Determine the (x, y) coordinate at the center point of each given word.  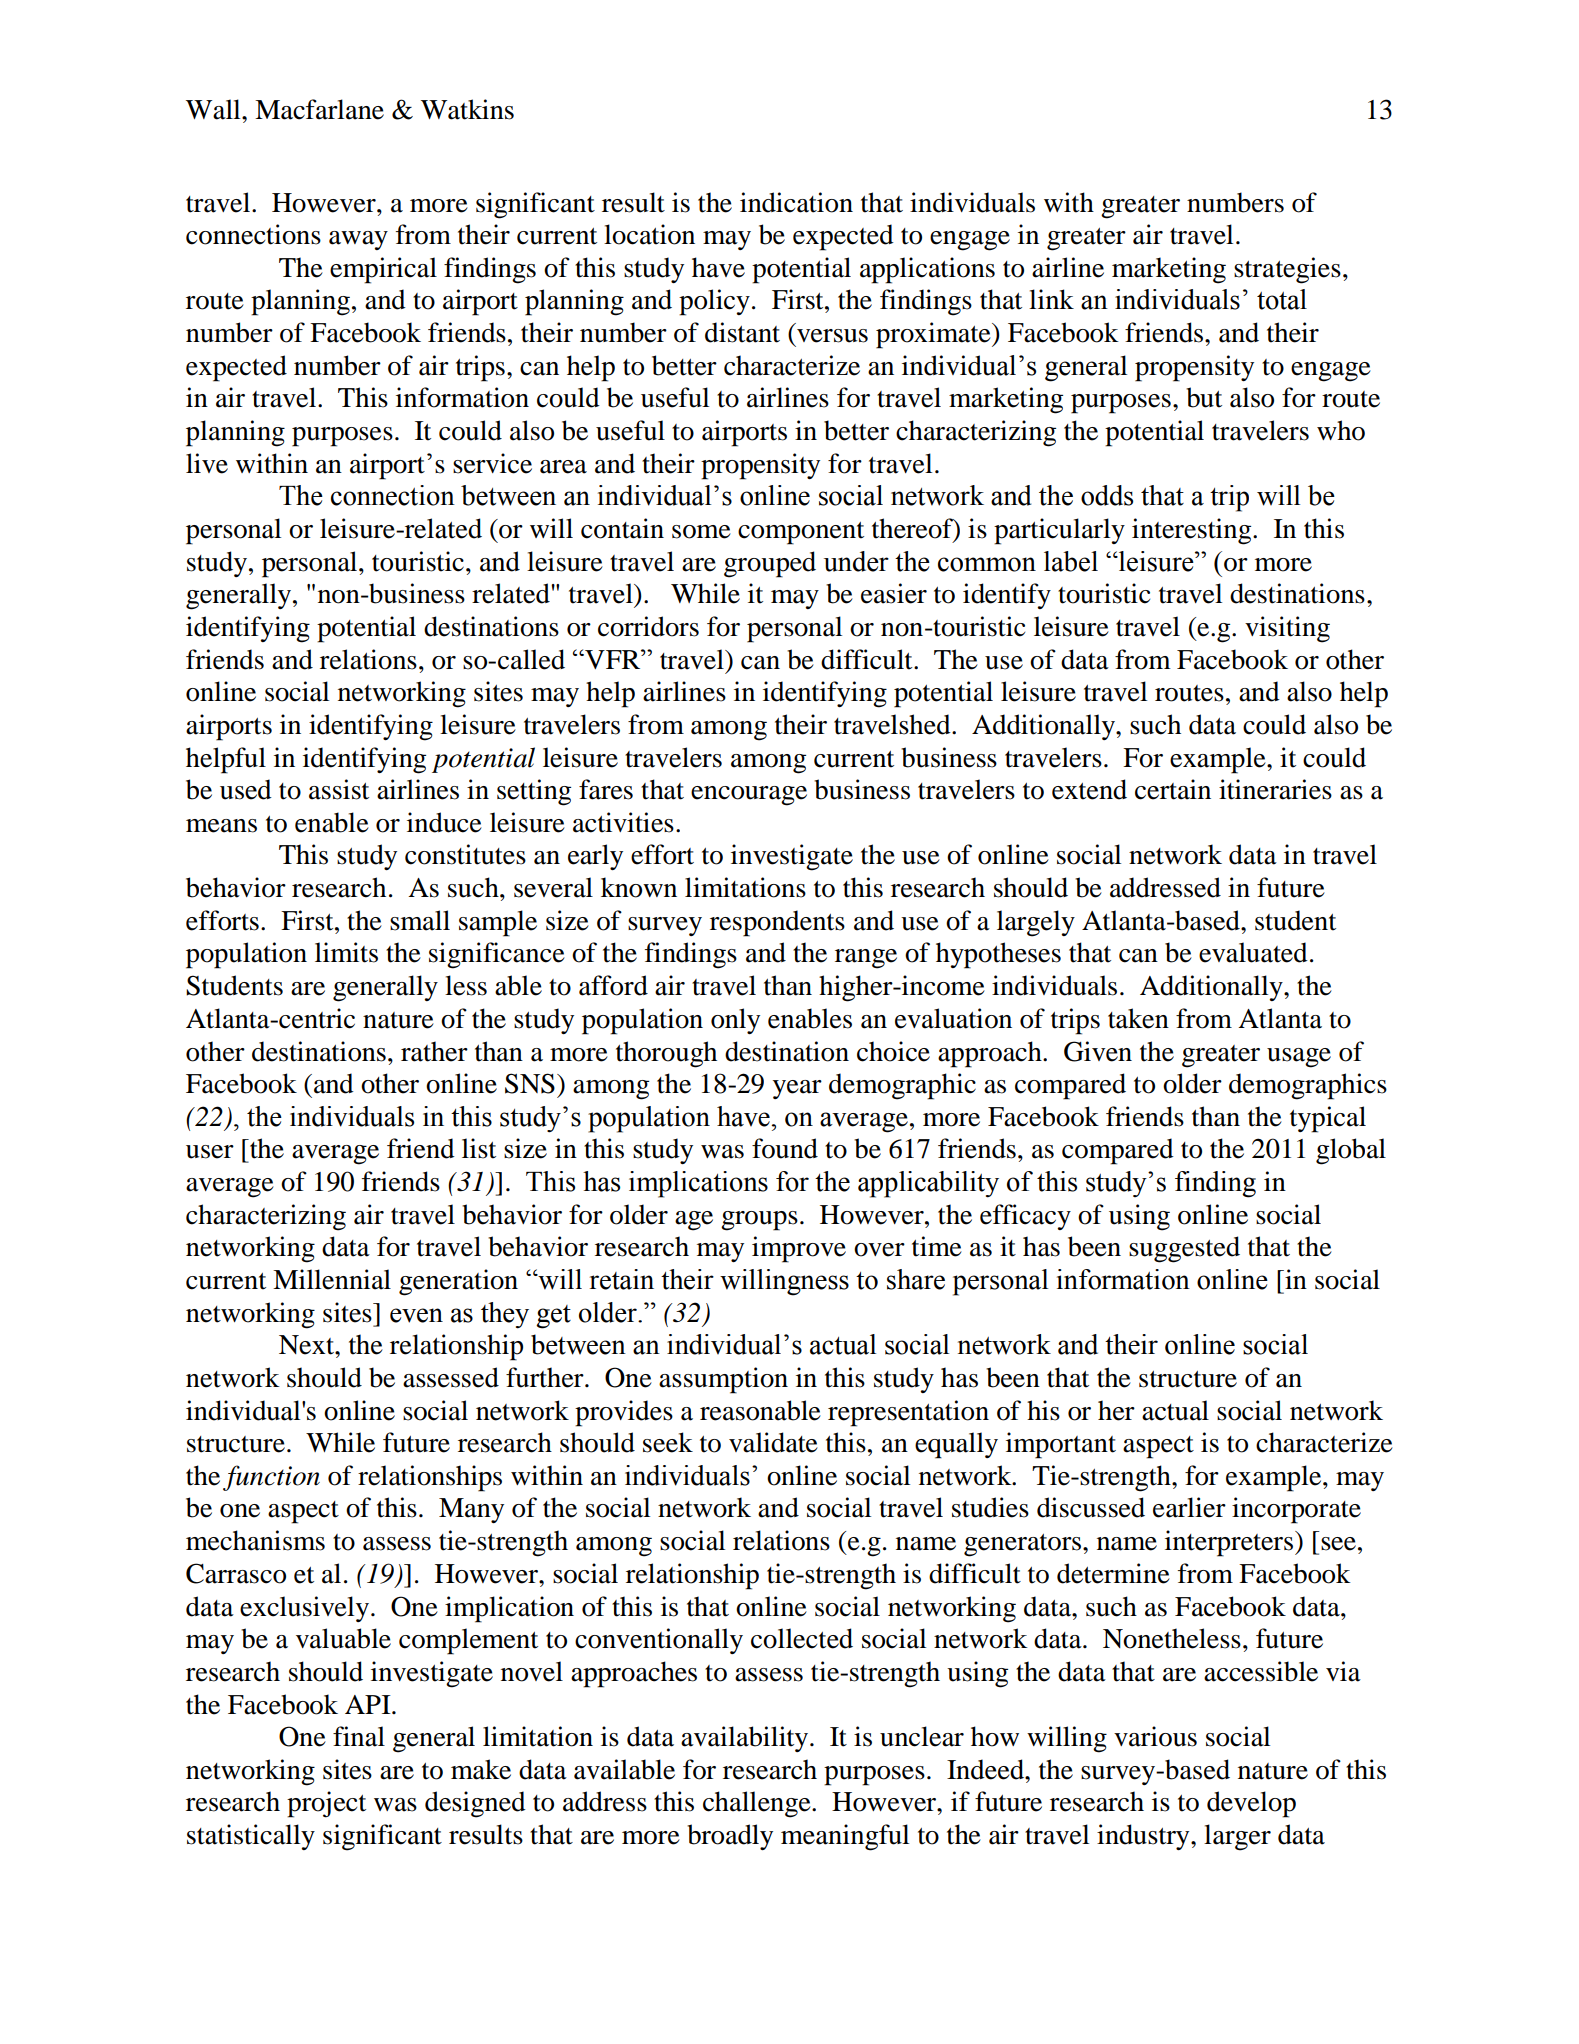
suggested (1184, 1249)
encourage (749, 796)
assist (339, 789)
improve (799, 1249)
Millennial (332, 1279)
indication (796, 202)
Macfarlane (319, 109)
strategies (1287, 270)
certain (1173, 789)
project (326, 1804)
